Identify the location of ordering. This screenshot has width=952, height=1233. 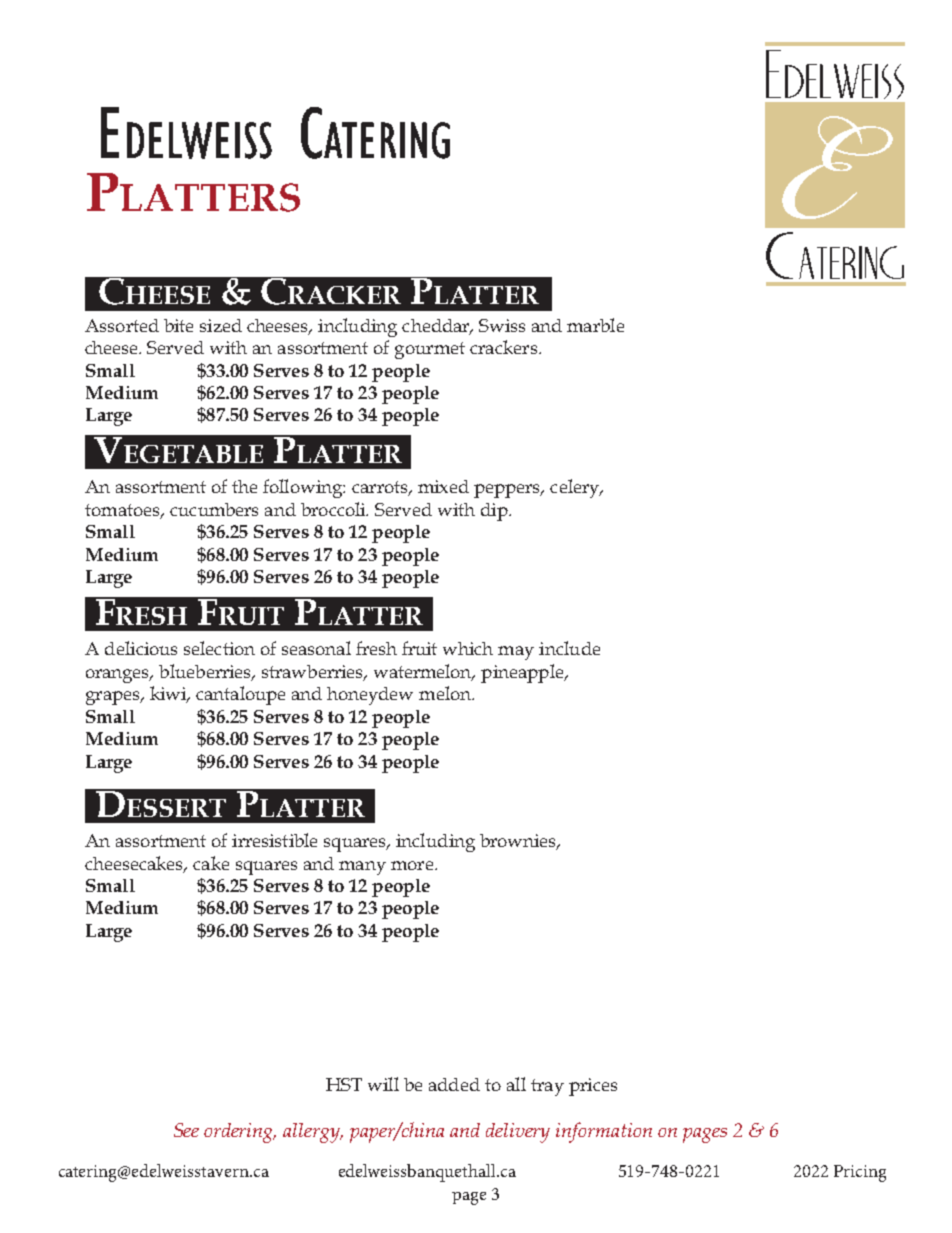
(240, 1133).
